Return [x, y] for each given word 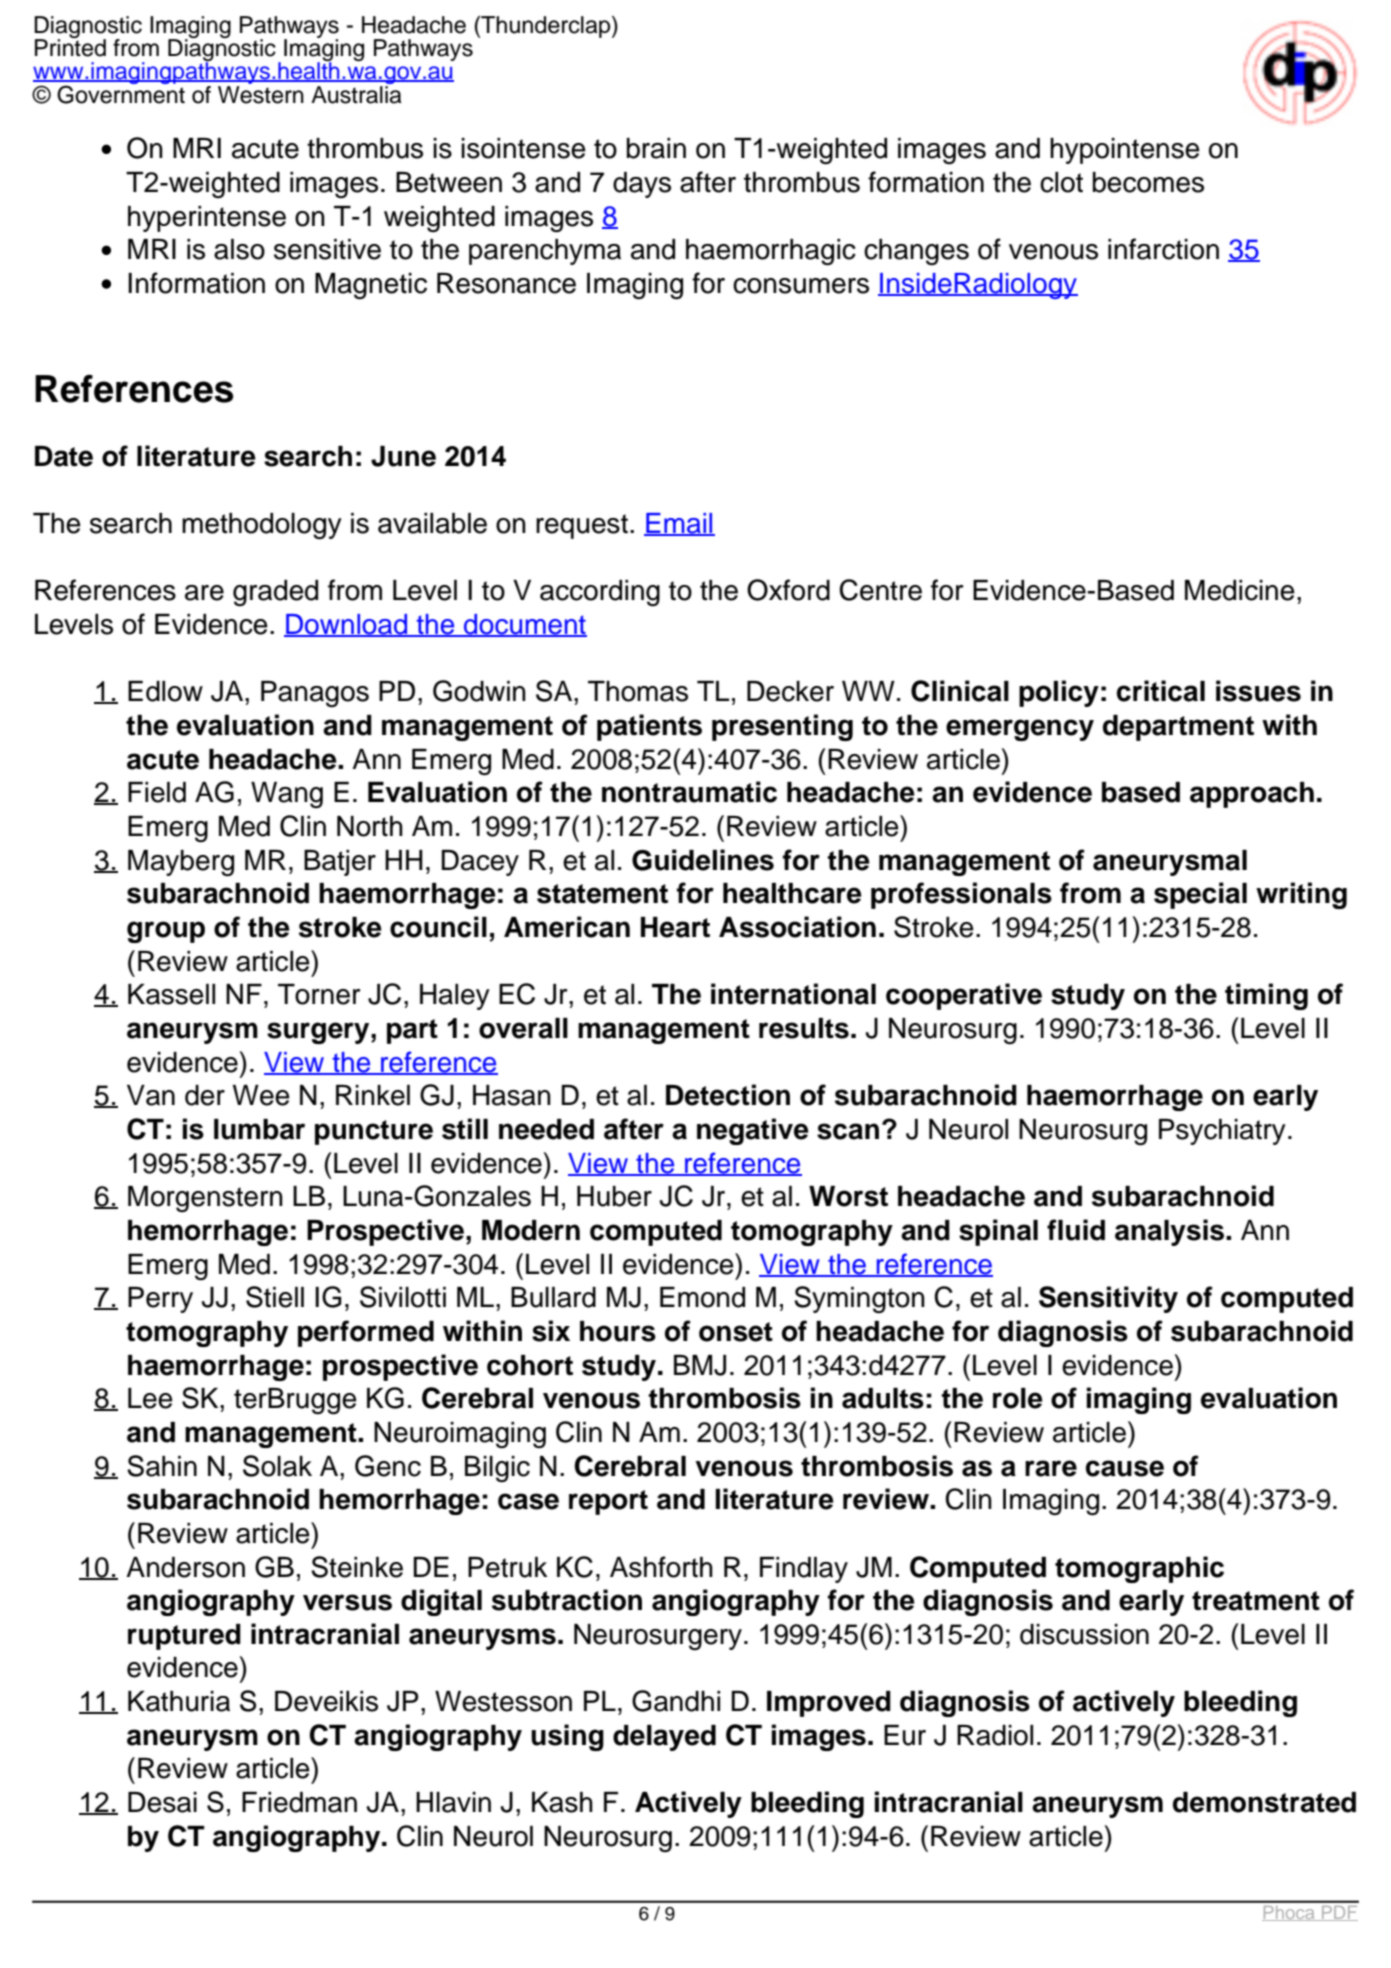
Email [679, 524]
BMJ [700, 1365]
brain [656, 148]
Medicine [1240, 590]
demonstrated [1264, 1802]
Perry [160, 1300]
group [166, 932]
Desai [162, 1802]
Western [261, 95]
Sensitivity [1108, 1299]
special [1200, 895]
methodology [262, 526]
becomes [1148, 182]
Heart [675, 927]
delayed [664, 1738]
